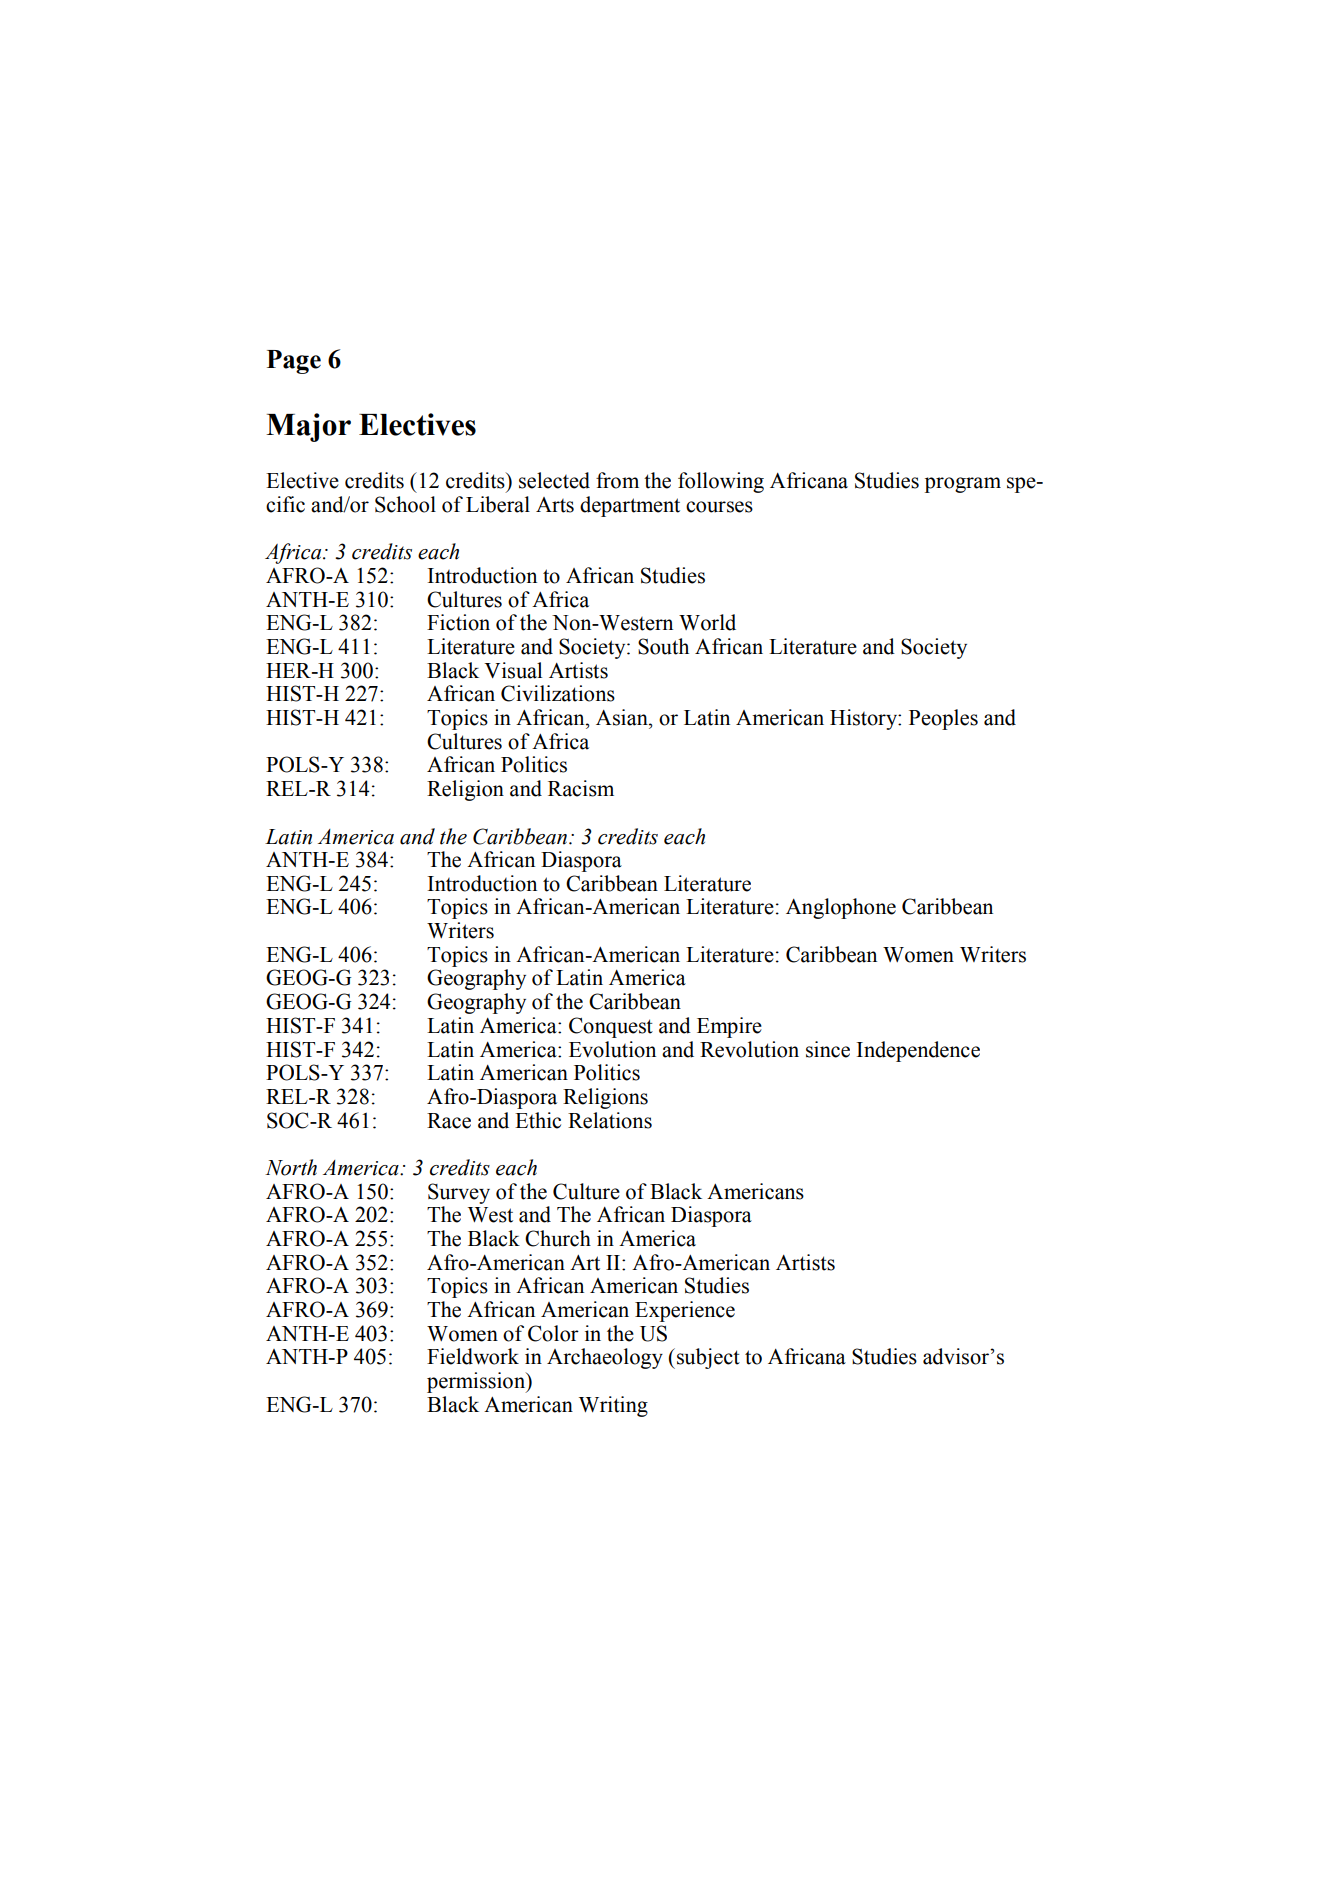  I want to click on from, so click(617, 480).
